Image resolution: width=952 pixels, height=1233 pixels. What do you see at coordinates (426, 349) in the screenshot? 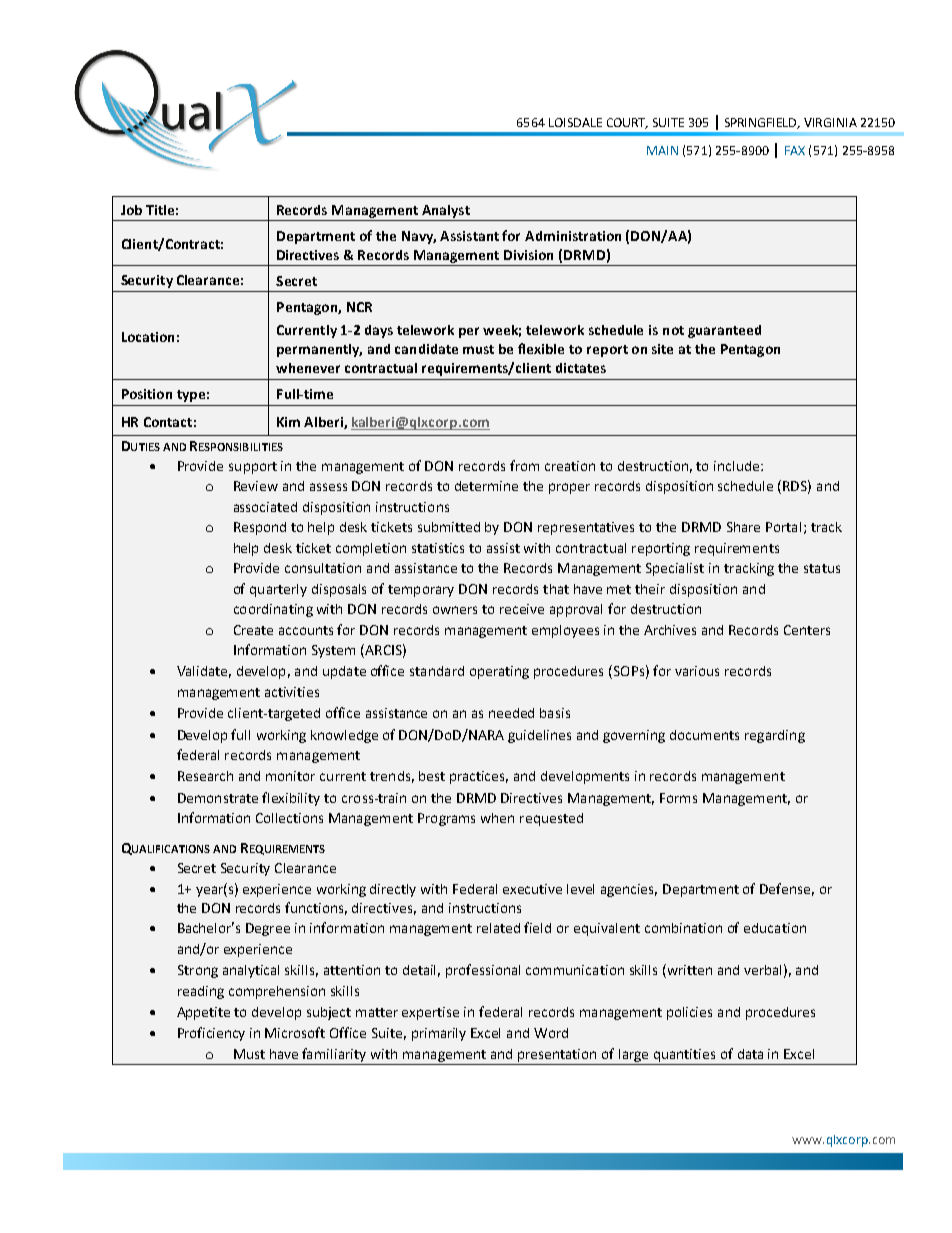
I see `candidate` at bounding box center [426, 349].
